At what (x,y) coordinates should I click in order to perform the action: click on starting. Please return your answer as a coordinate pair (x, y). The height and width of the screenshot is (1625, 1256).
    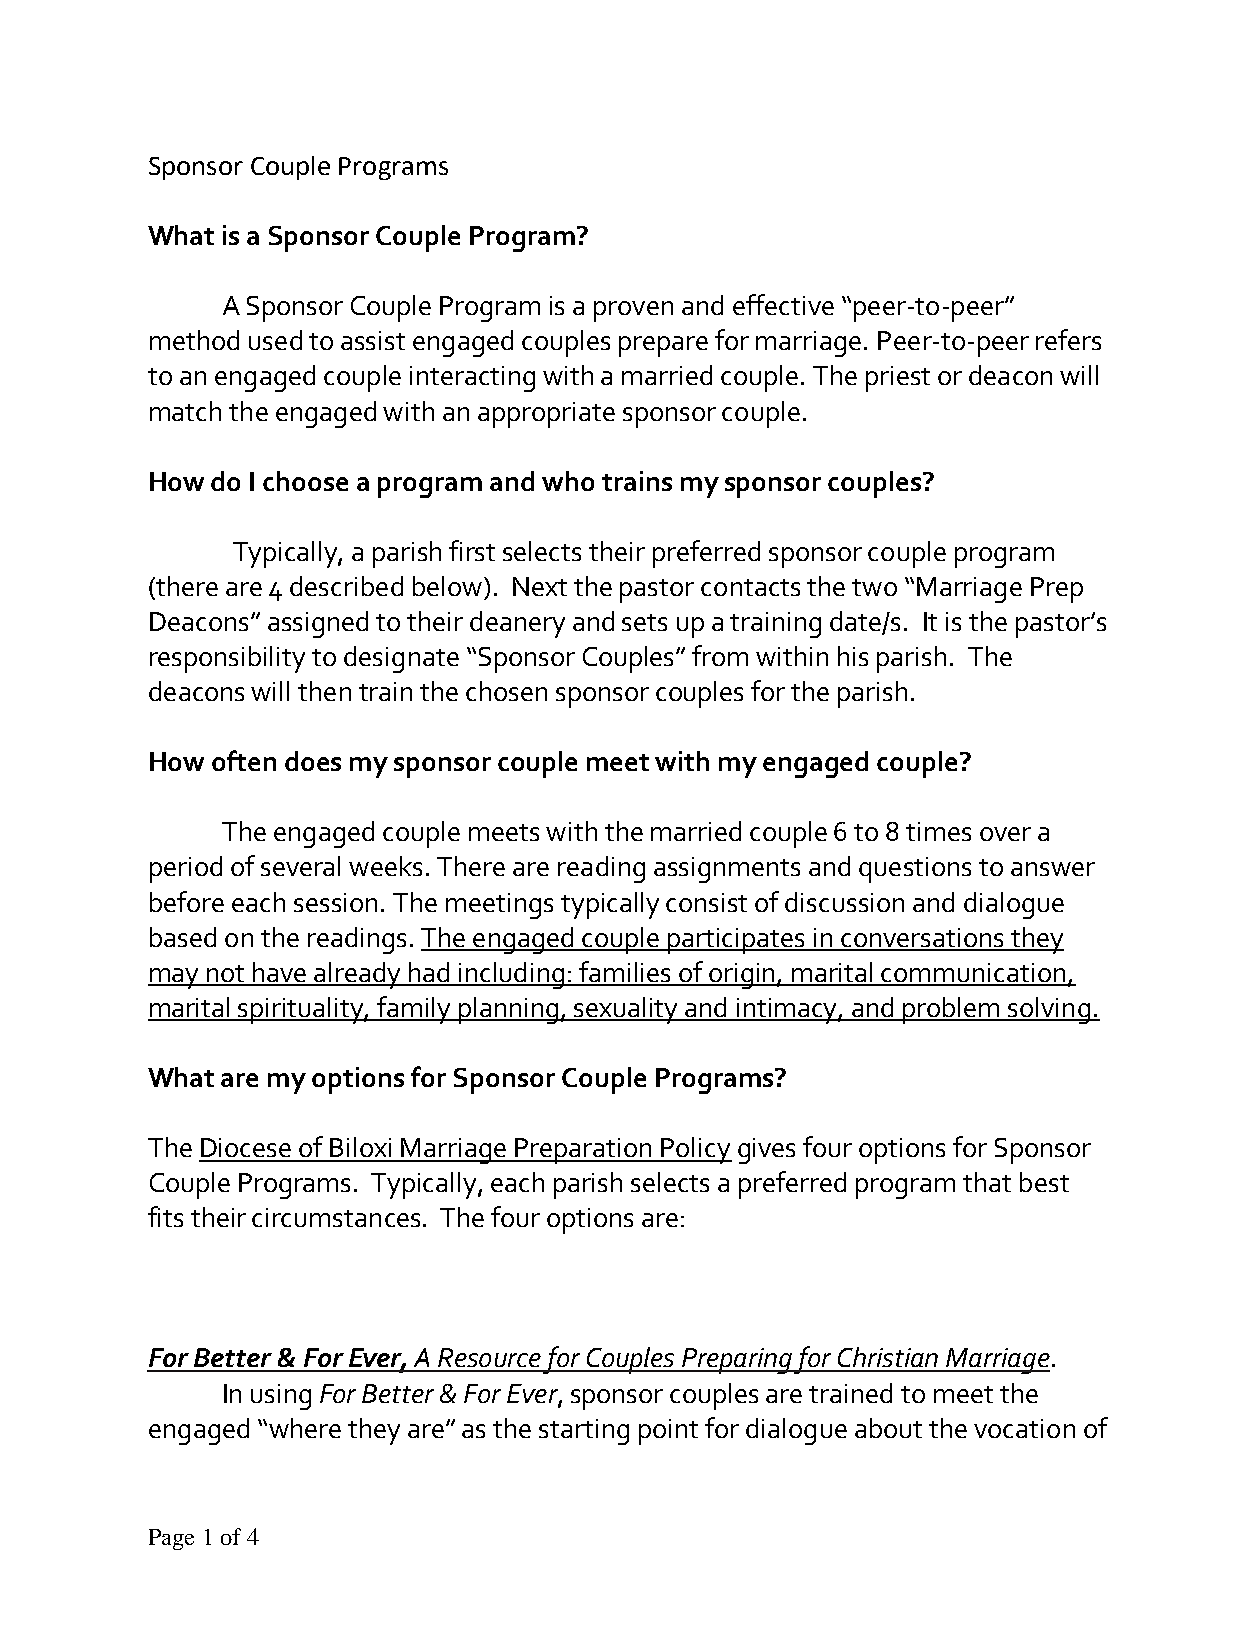
    Looking at the image, I should click on (584, 1432).
